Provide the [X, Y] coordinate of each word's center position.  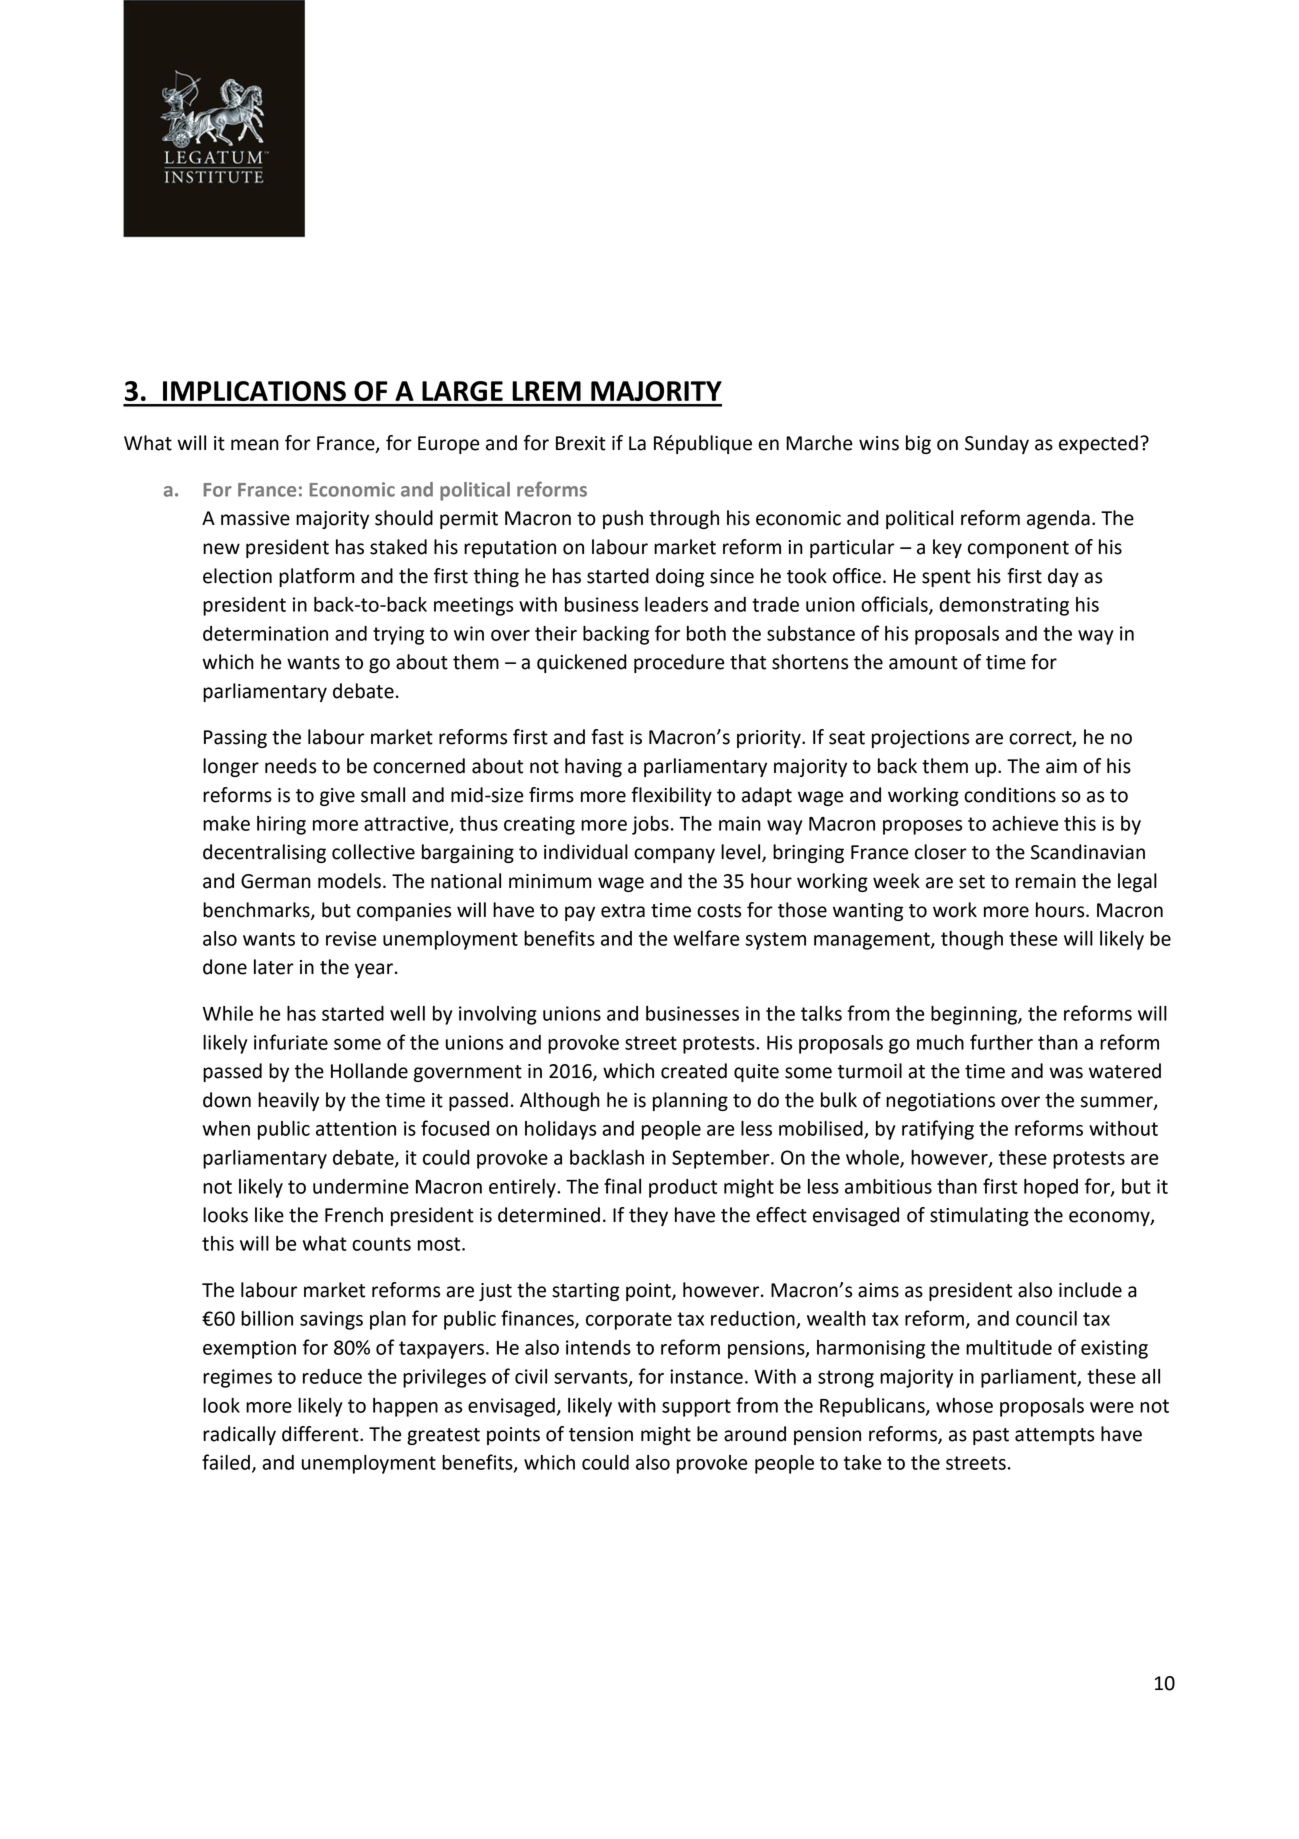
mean [255, 445]
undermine [361, 1186]
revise [351, 938]
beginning [975, 1015]
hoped [1051, 1188]
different [321, 1434]
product [683, 1188]
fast [607, 737]
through [684, 519]
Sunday [997, 444]
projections [920, 739]
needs [290, 766]
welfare [706, 938]
